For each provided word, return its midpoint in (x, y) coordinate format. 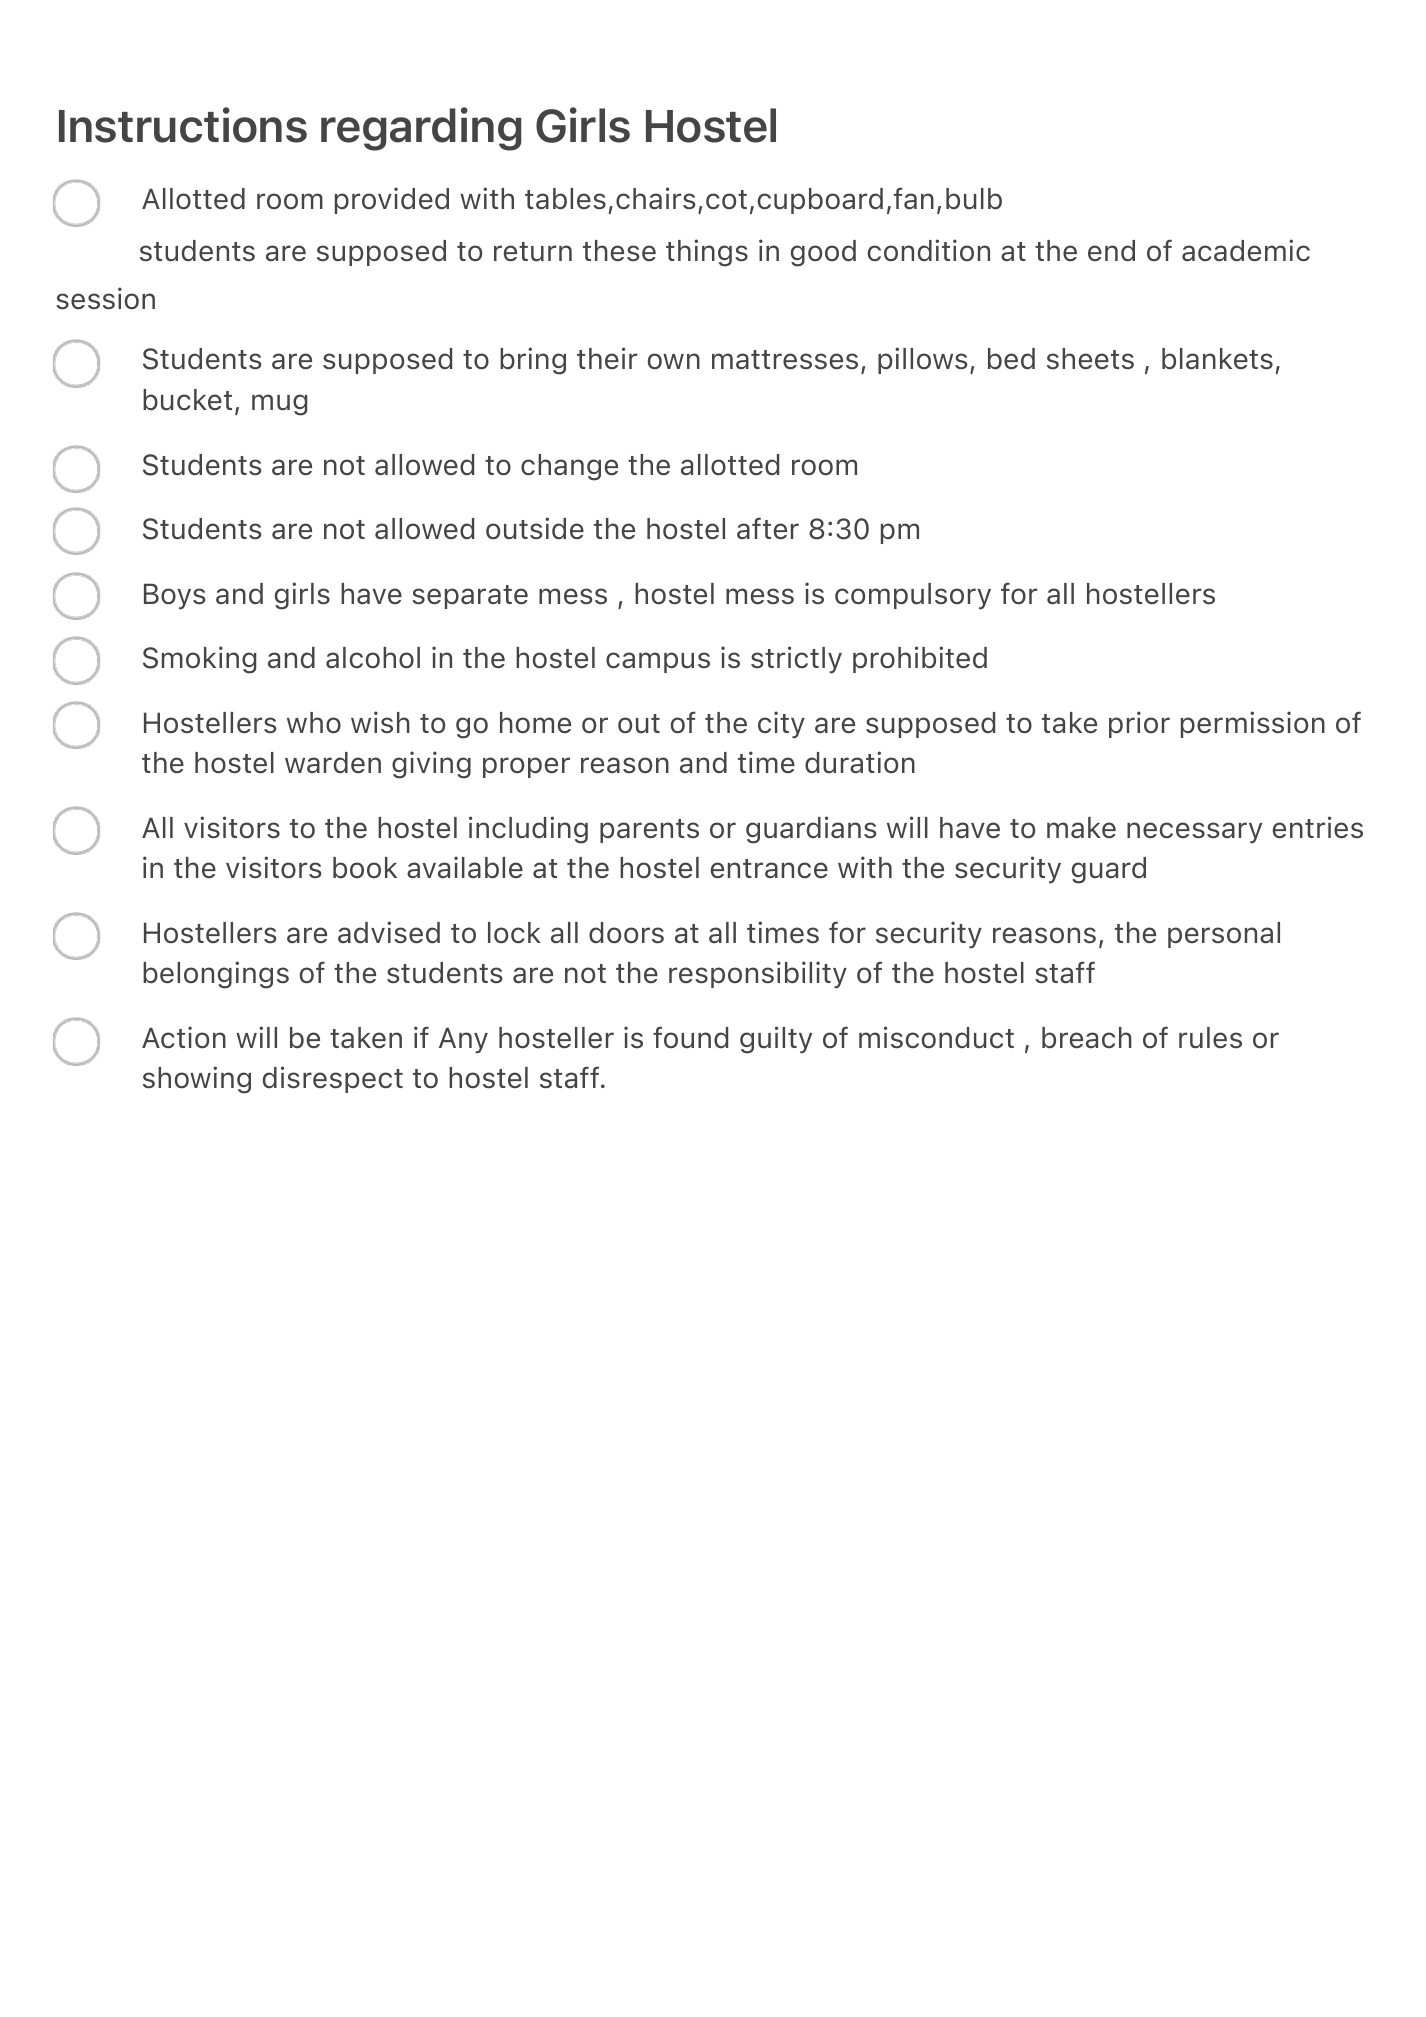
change (569, 467)
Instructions (183, 125)
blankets (1217, 358)
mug (279, 405)
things (707, 253)
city (781, 725)
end (1111, 250)
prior (1139, 724)
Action (184, 1037)
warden (333, 762)
